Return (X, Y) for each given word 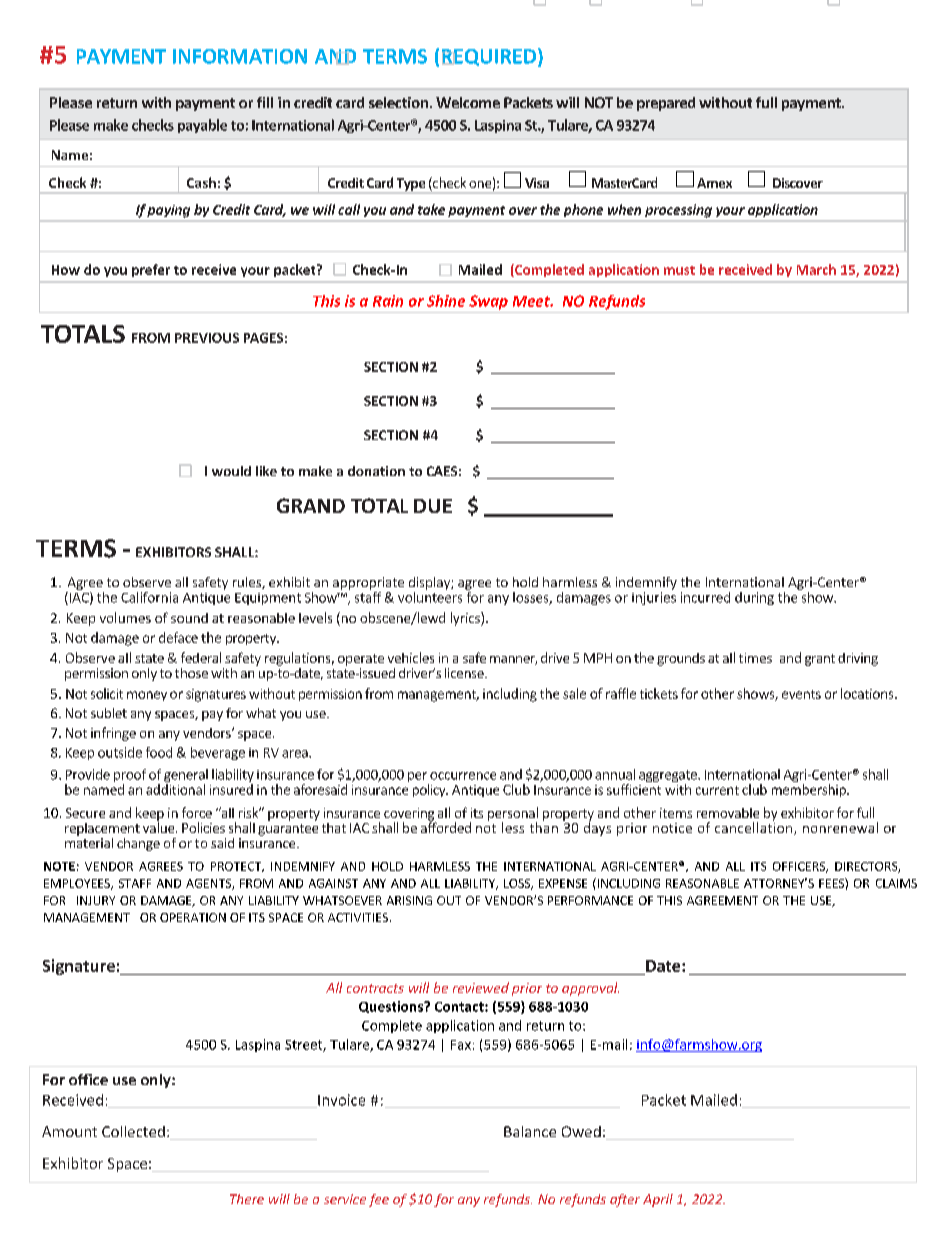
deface (178, 637)
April (658, 1200)
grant (820, 660)
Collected (133, 1131)
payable (202, 126)
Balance (530, 1131)
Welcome (468, 102)
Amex (714, 183)
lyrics (466, 619)
